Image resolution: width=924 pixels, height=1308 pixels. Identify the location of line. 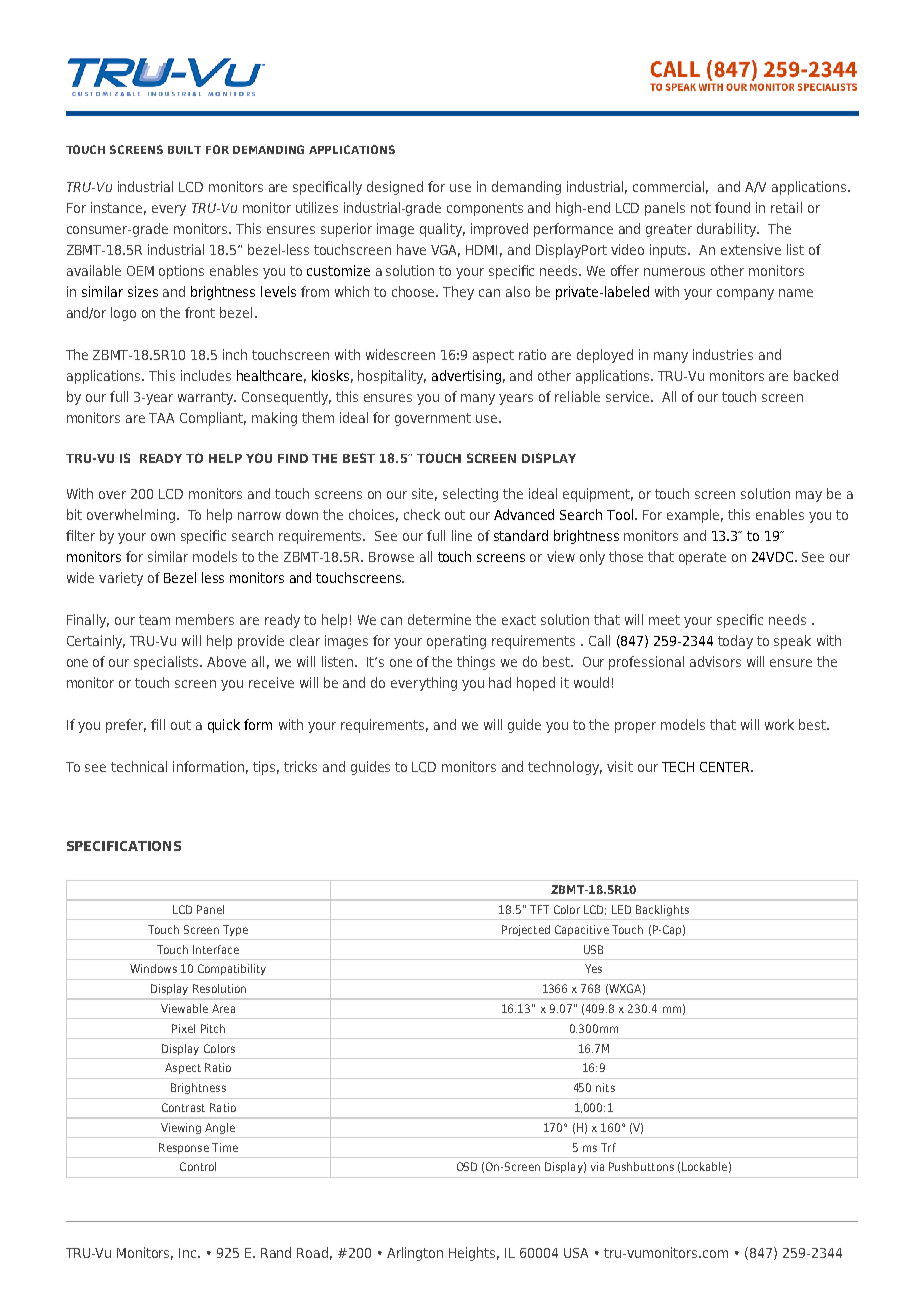
(462, 535).
